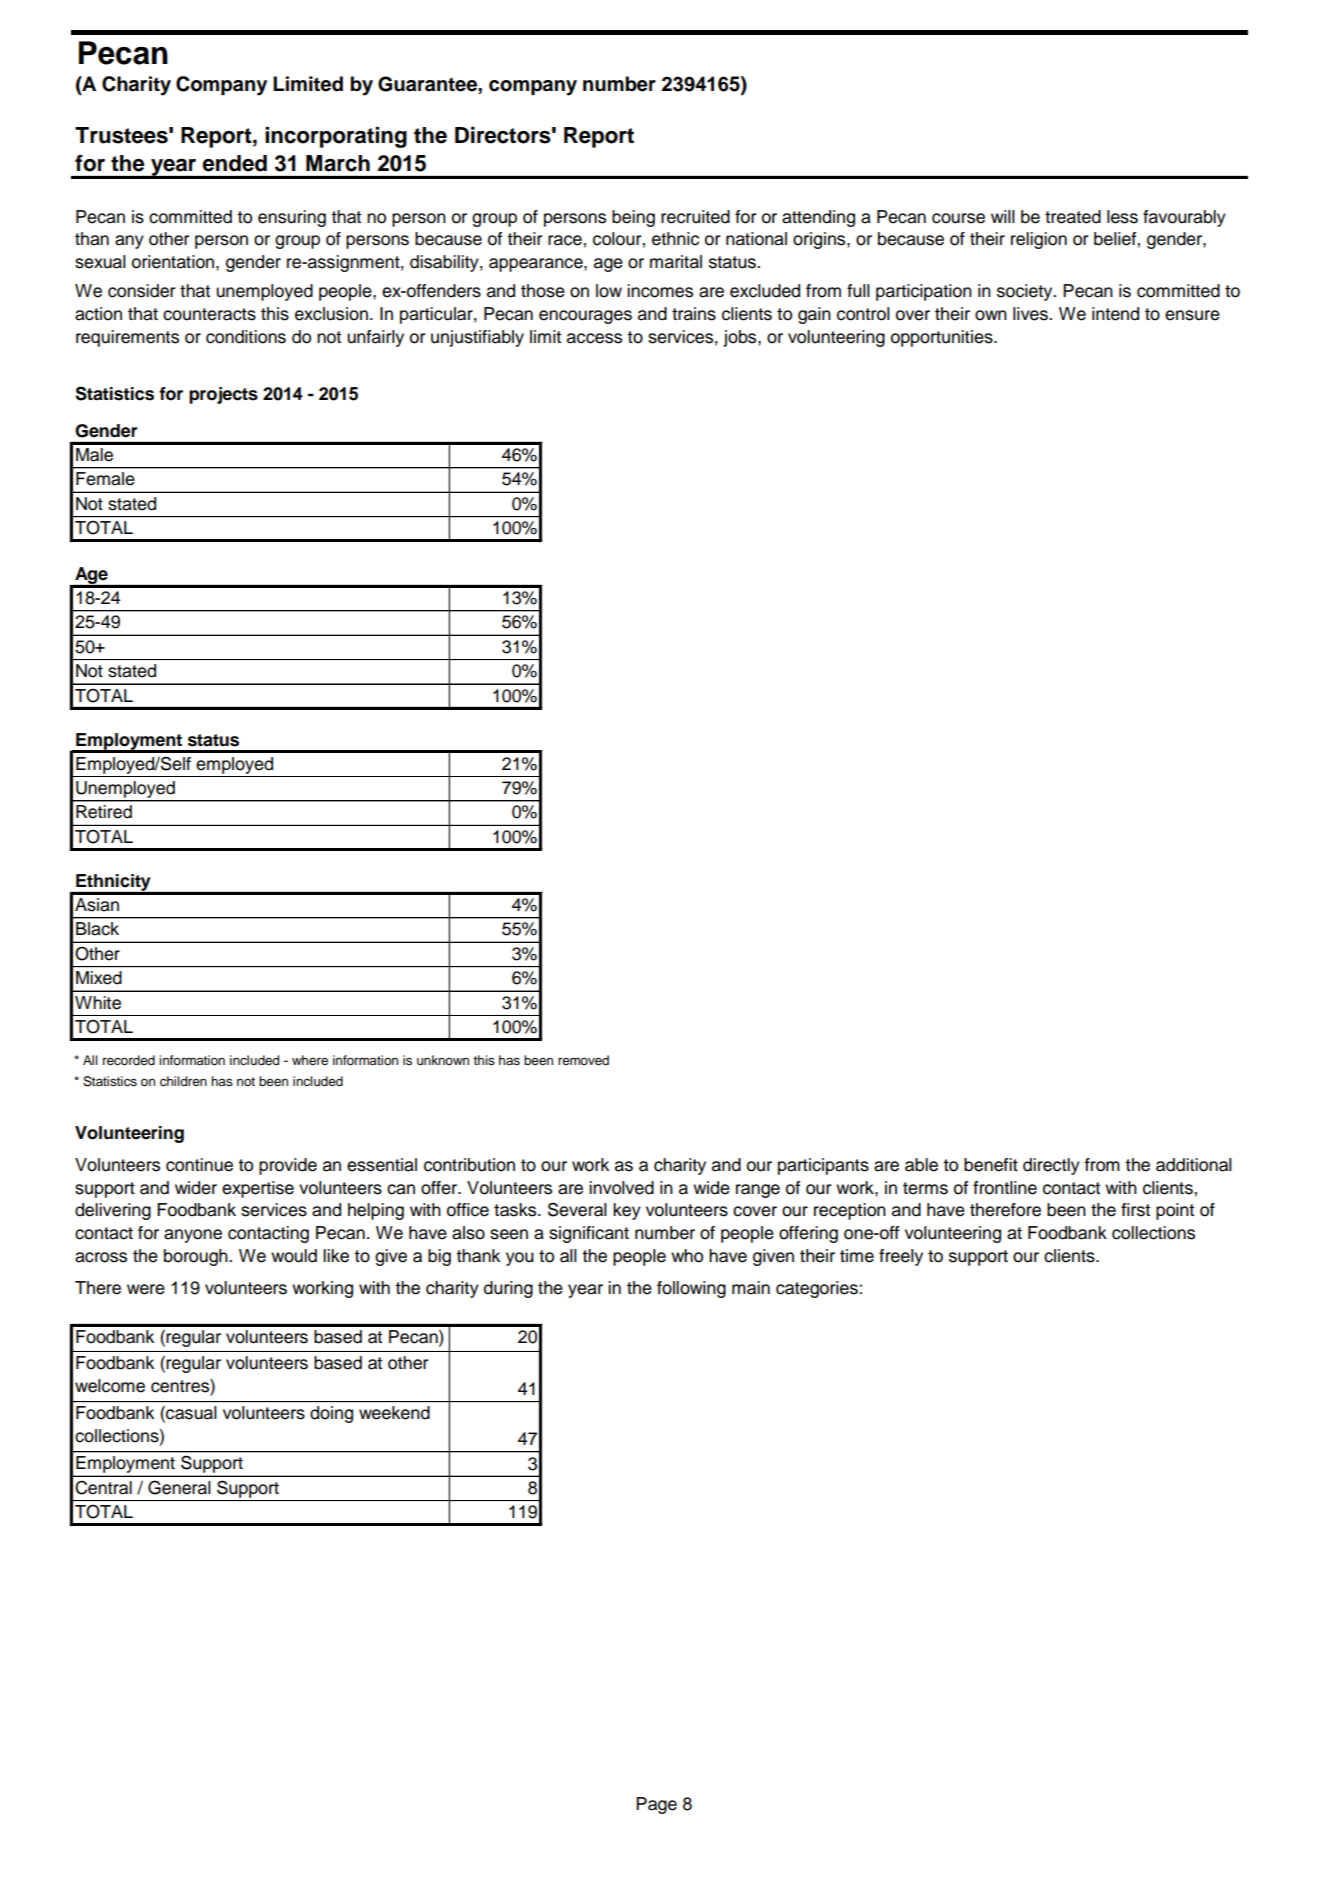 This image has height=1881, width=1330. I want to click on being, so click(633, 218).
